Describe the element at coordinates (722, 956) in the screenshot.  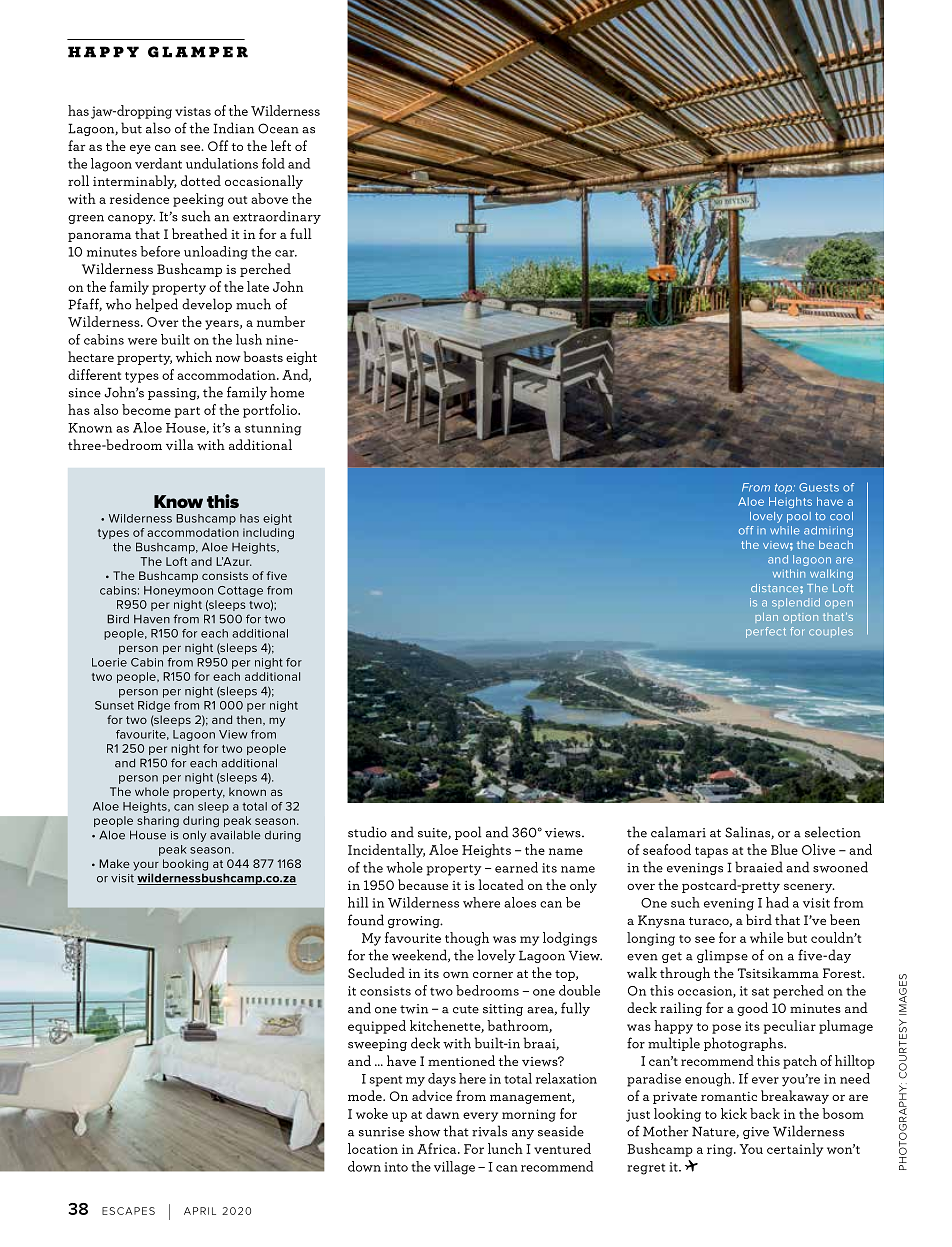
I see `glimpse` at that location.
